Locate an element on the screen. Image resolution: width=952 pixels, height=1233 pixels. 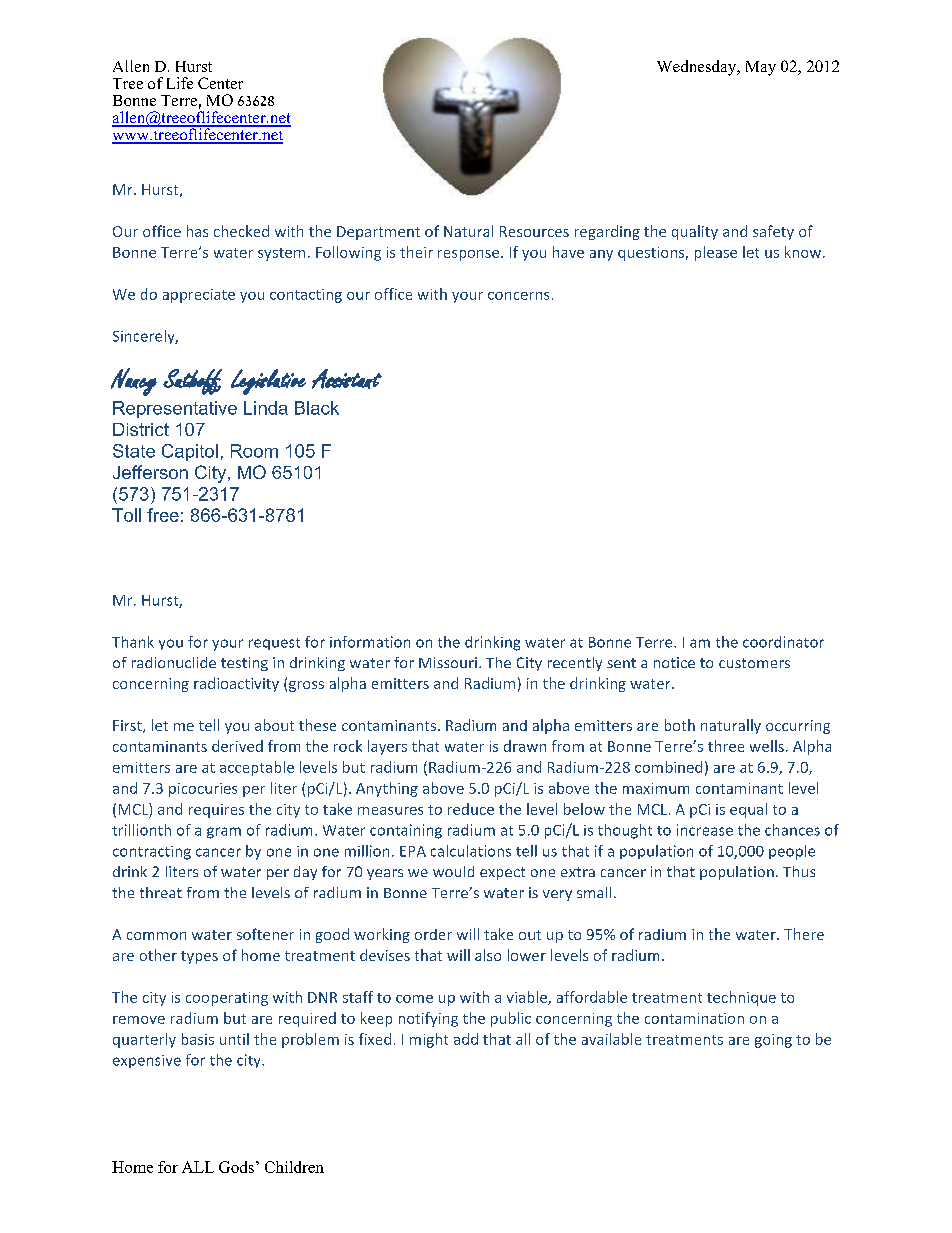
Resources is located at coordinates (534, 231).
